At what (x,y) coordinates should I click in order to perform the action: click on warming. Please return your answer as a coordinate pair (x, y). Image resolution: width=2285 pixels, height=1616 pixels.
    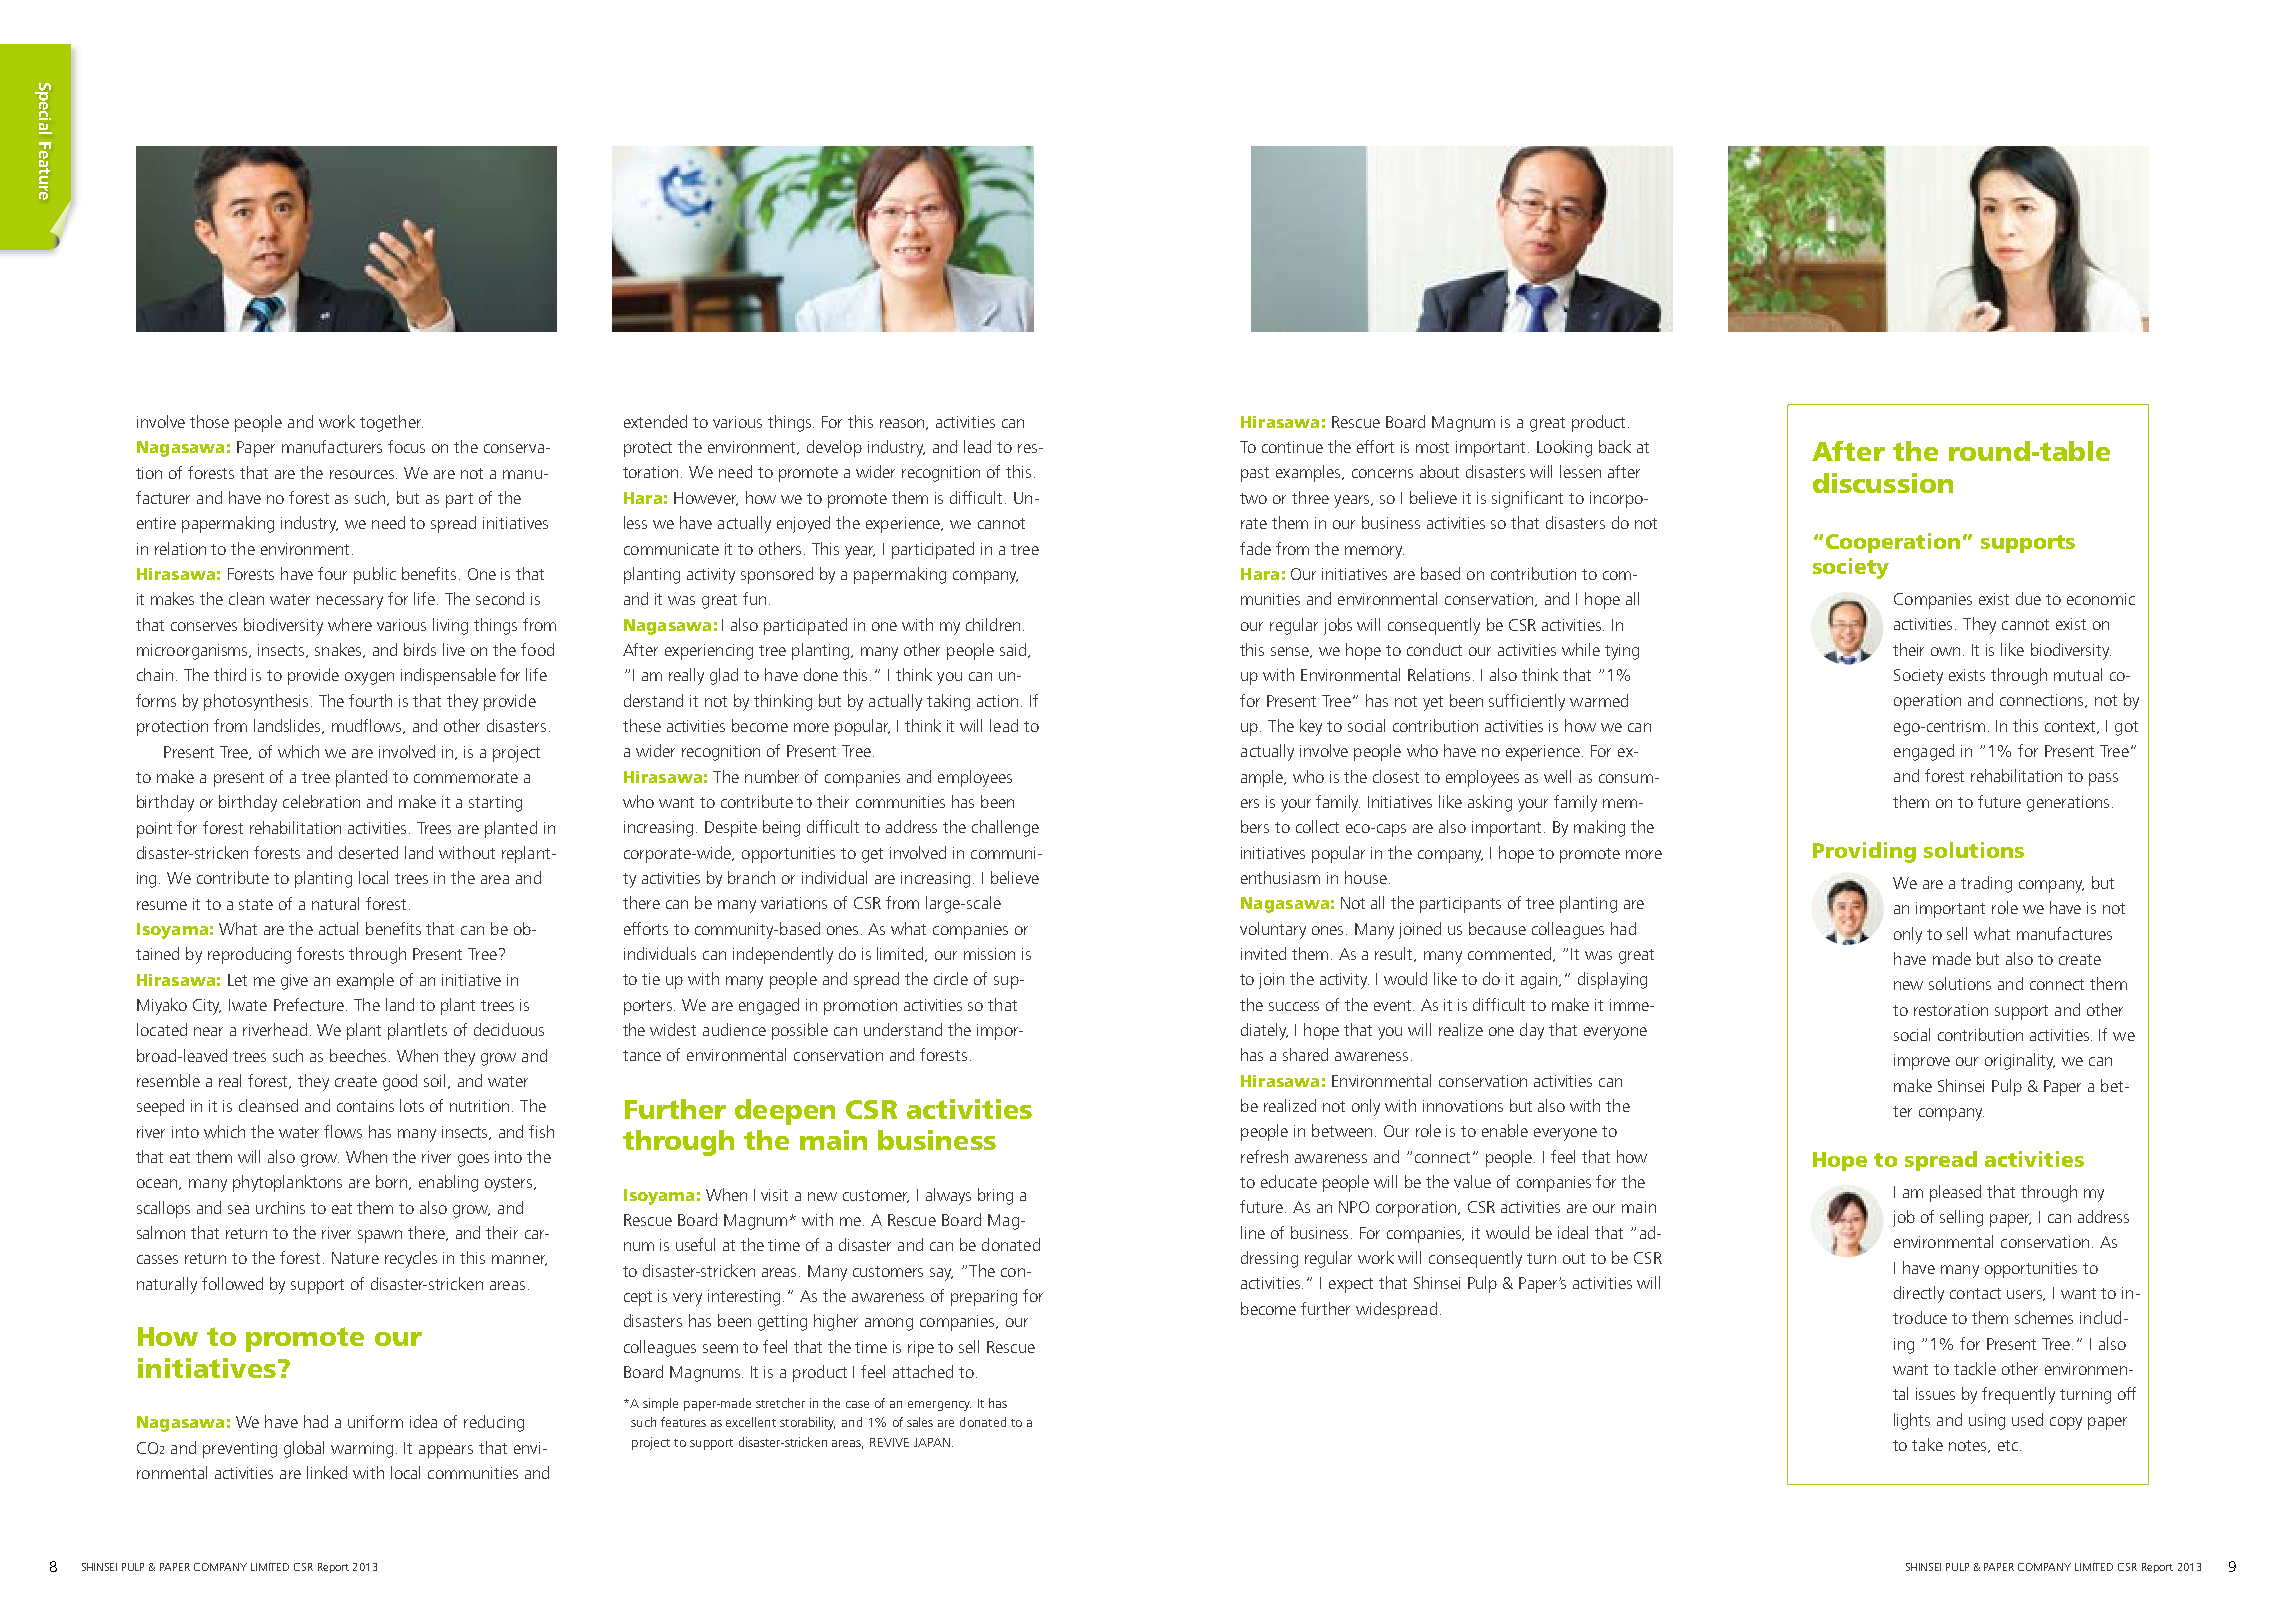
    Looking at the image, I should click on (362, 1450).
